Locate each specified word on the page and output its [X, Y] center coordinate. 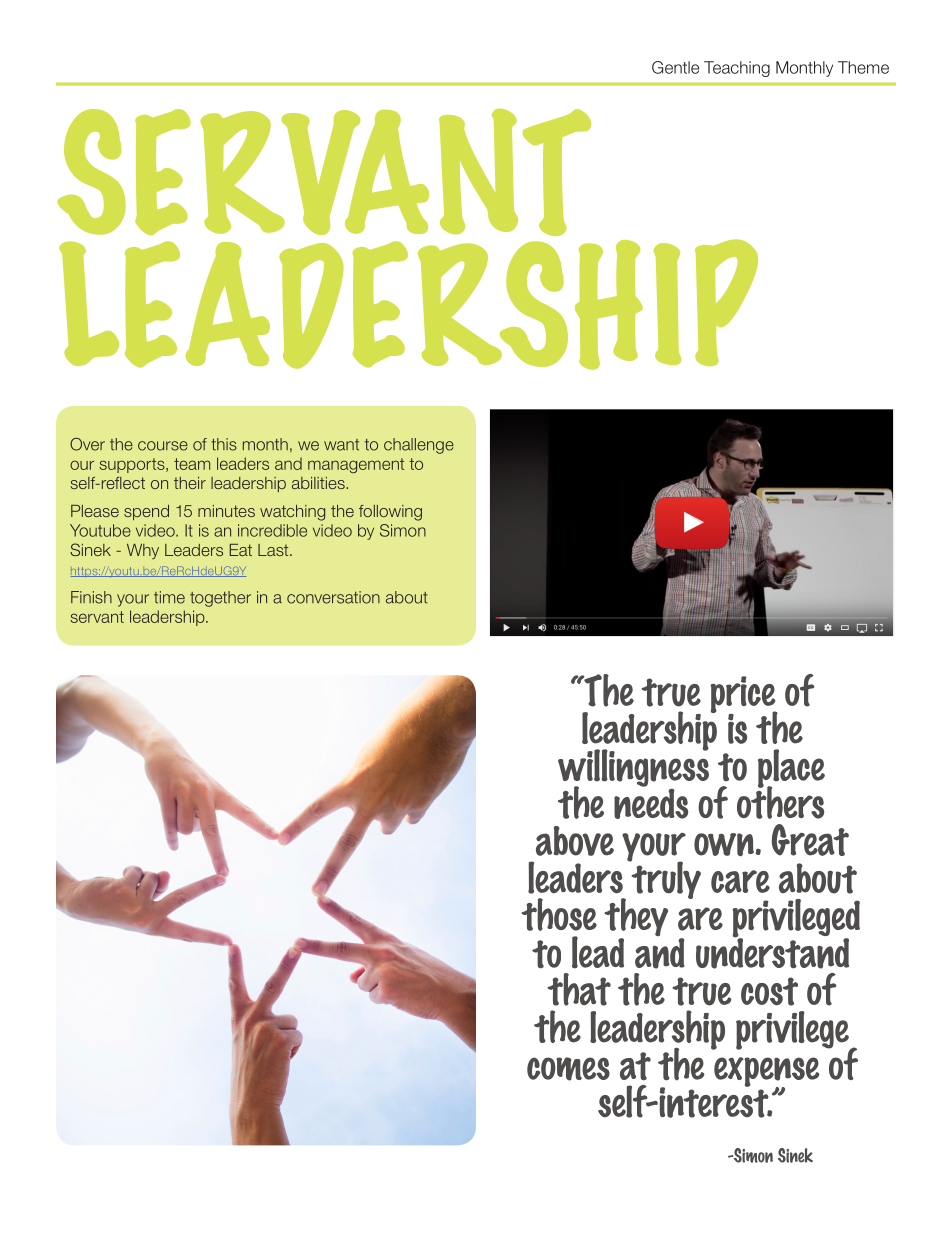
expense [767, 1073]
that [579, 989]
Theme [863, 67]
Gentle [675, 67]
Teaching [737, 69]
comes [568, 1069]
